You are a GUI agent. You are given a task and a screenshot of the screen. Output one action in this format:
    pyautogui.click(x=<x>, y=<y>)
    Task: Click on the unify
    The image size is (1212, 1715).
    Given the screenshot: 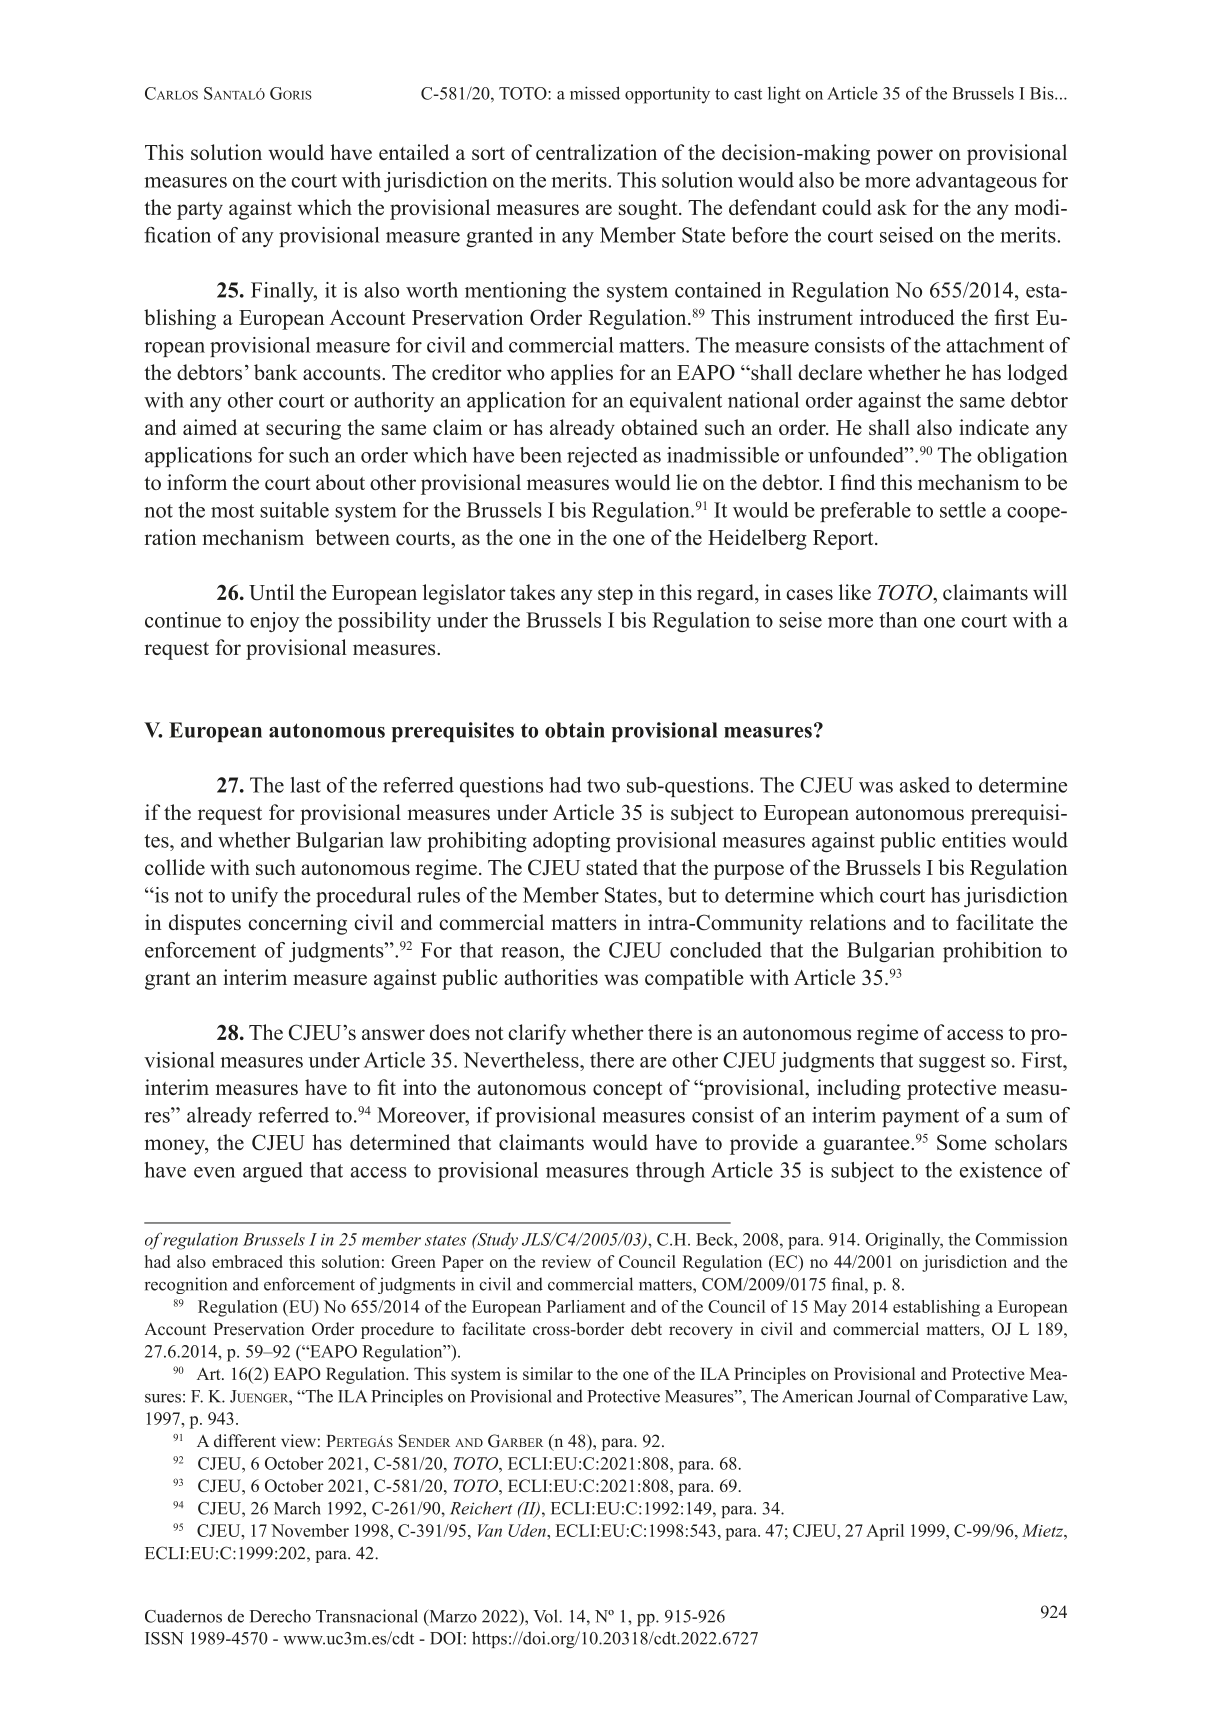 What is the action you would take?
    pyautogui.click(x=254, y=897)
